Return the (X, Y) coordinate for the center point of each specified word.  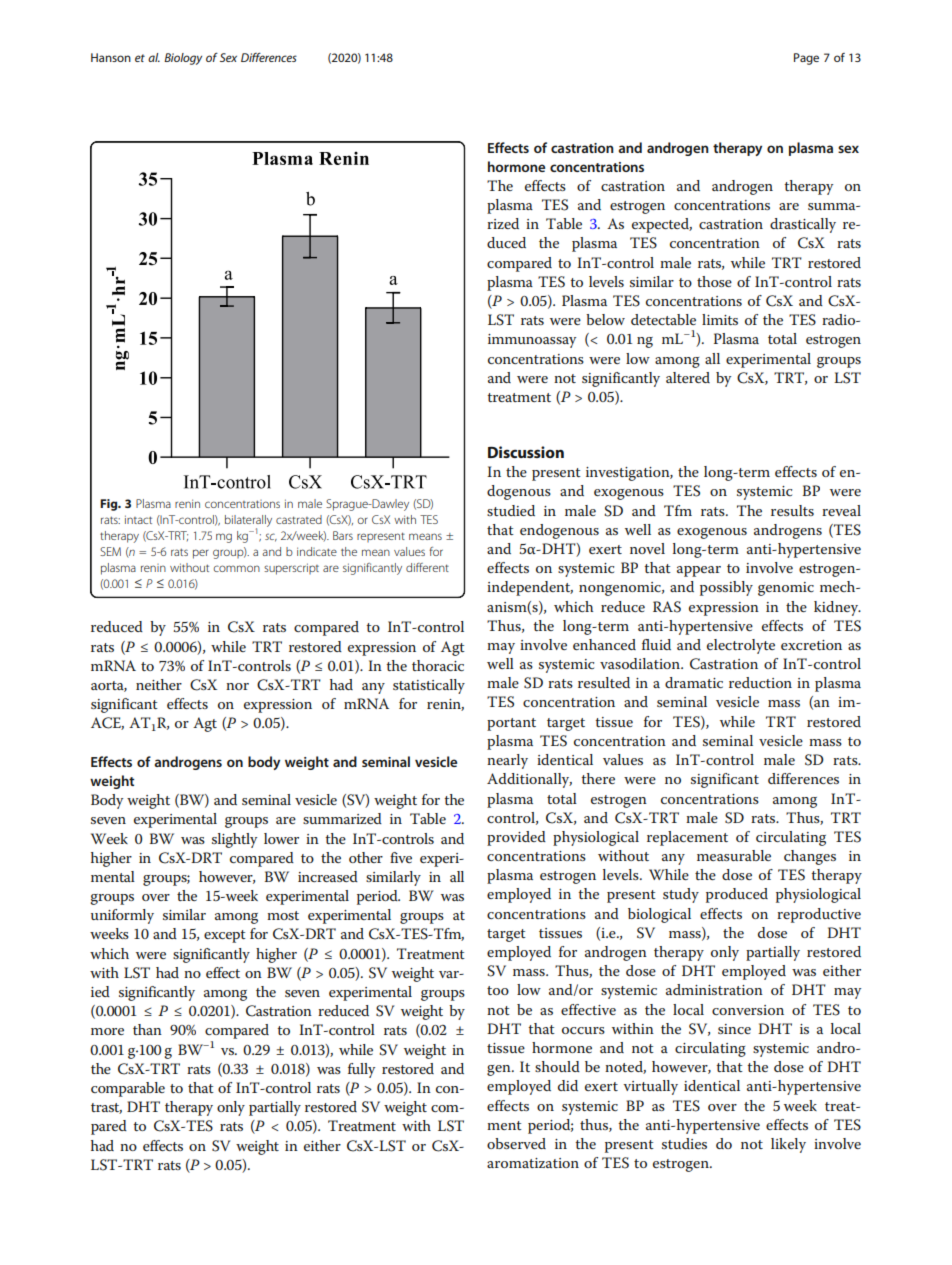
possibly (726, 588)
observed (516, 1143)
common (237, 568)
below (605, 319)
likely (788, 1145)
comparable (128, 1089)
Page (806, 59)
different (427, 567)
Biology (183, 59)
